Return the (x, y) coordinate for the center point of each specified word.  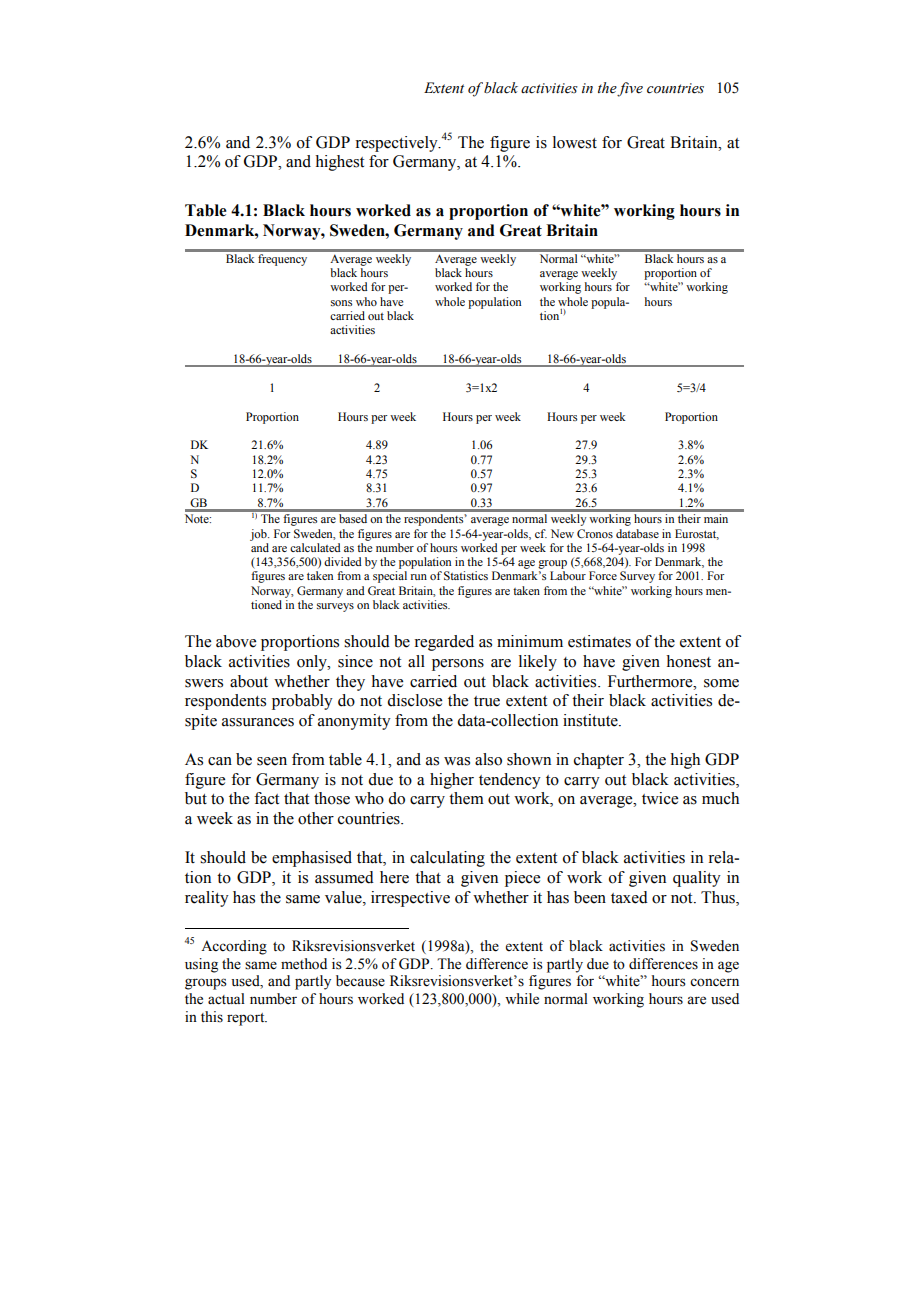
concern (714, 982)
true (487, 701)
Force (603, 575)
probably (302, 702)
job (259, 535)
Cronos (595, 533)
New (562, 533)
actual (226, 999)
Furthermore (651, 681)
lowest (575, 142)
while (522, 999)
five (630, 89)
